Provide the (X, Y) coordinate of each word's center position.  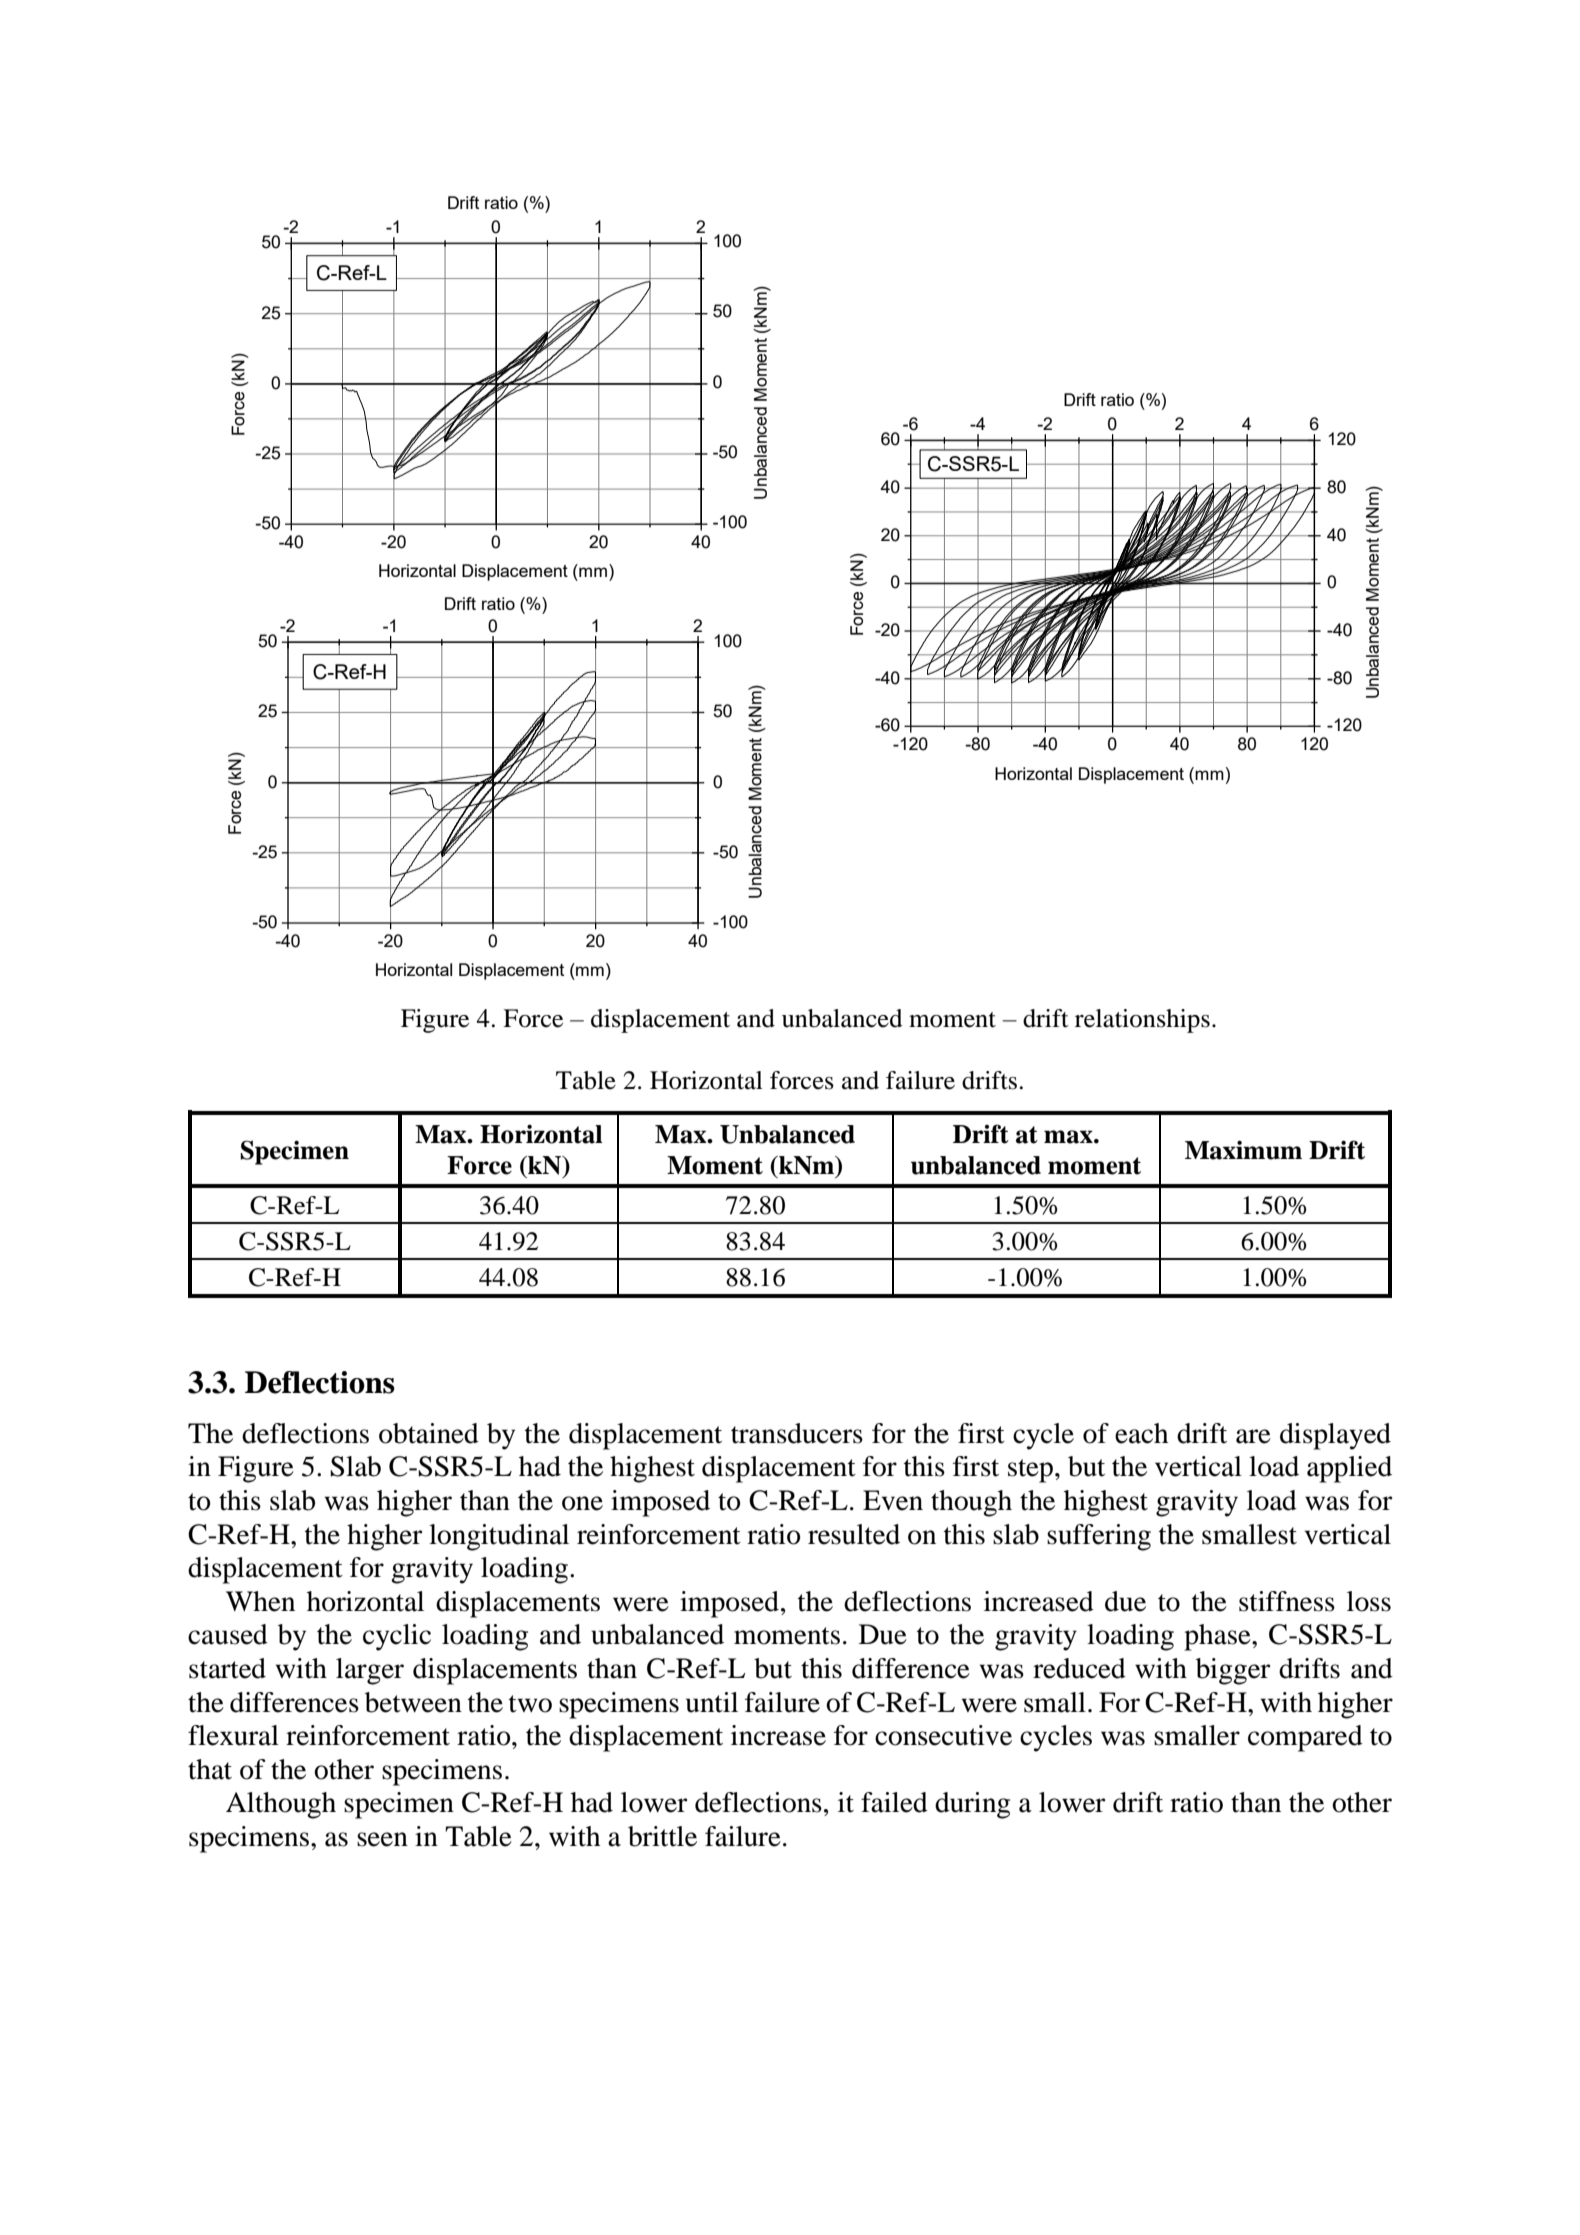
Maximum (1243, 1150)
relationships (1142, 1021)
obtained (429, 1433)
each (1141, 1433)
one (582, 1503)
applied (1349, 1469)
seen (382, 1839)
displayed (1335, 1436)
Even (893, 1500)
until (712, 1702)
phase (1218, 1637)
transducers (797, 1433)
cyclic (397, 1637)
